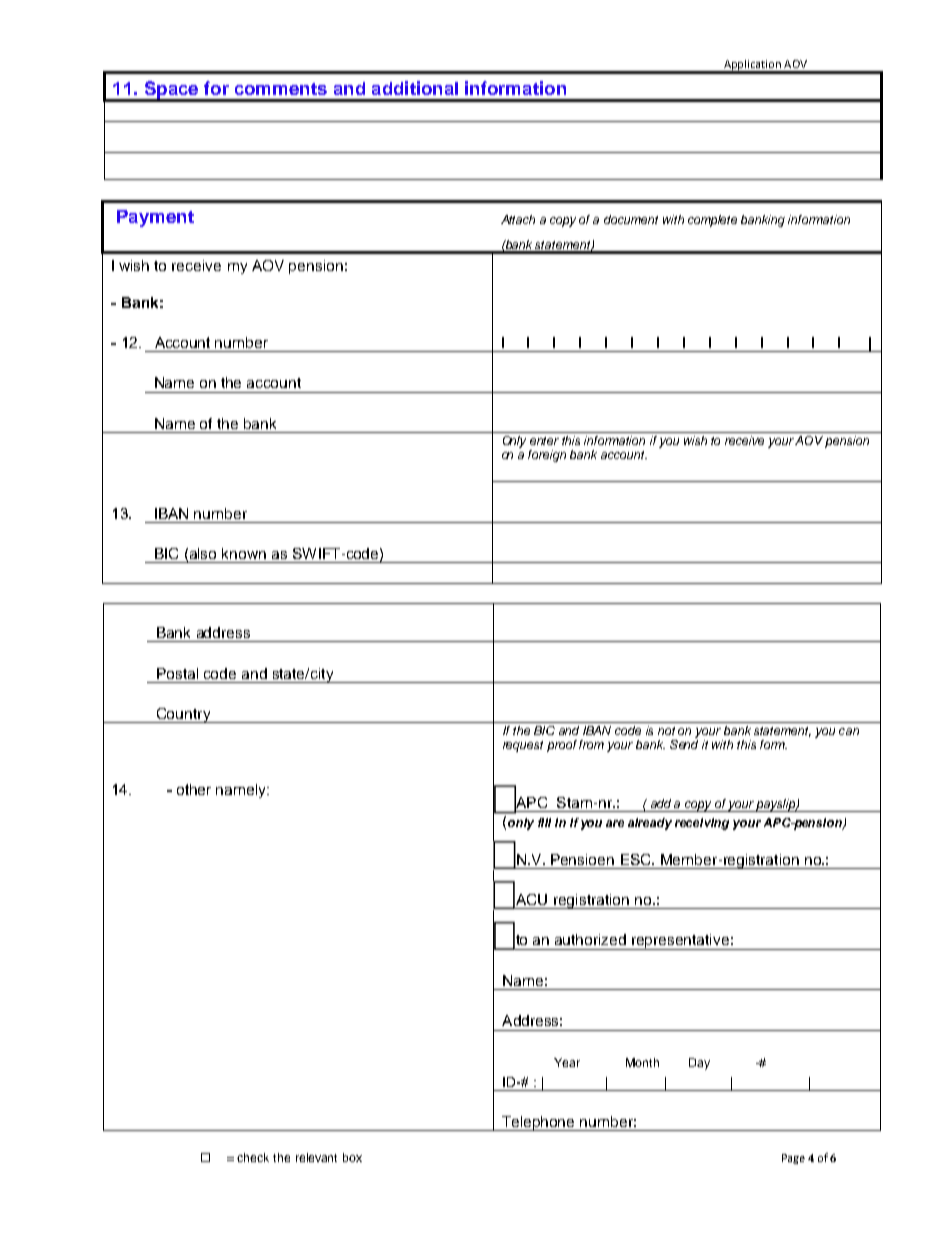 This document has width=952, height=1233. Describe the element at coordinates (244, 553) in the document. I see `known` at that location.
